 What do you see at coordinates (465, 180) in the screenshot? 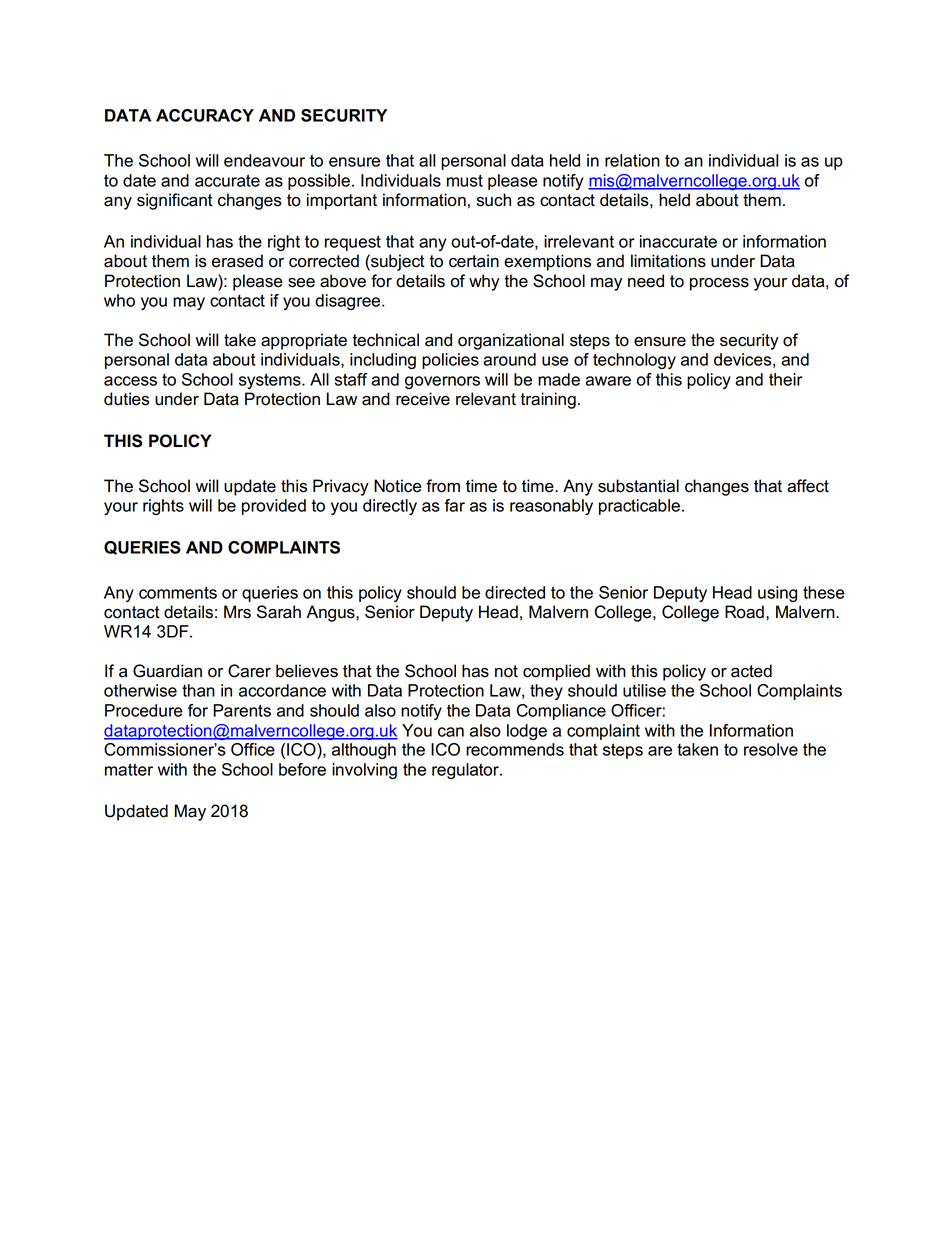
I see `must` at bounding box center [465, 180].
